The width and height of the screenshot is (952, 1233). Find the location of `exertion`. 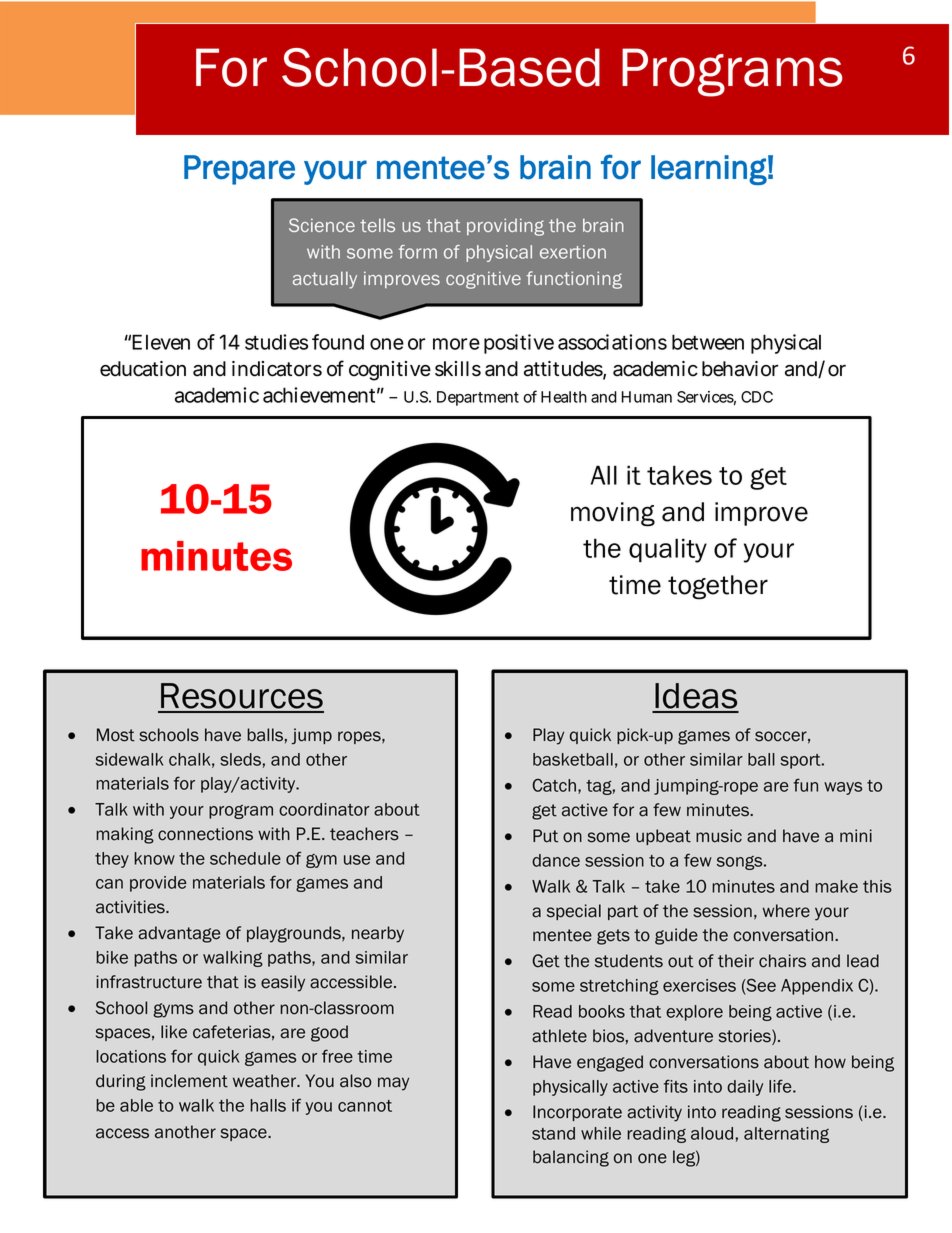

exertion is located at coordinates (573, 252).
